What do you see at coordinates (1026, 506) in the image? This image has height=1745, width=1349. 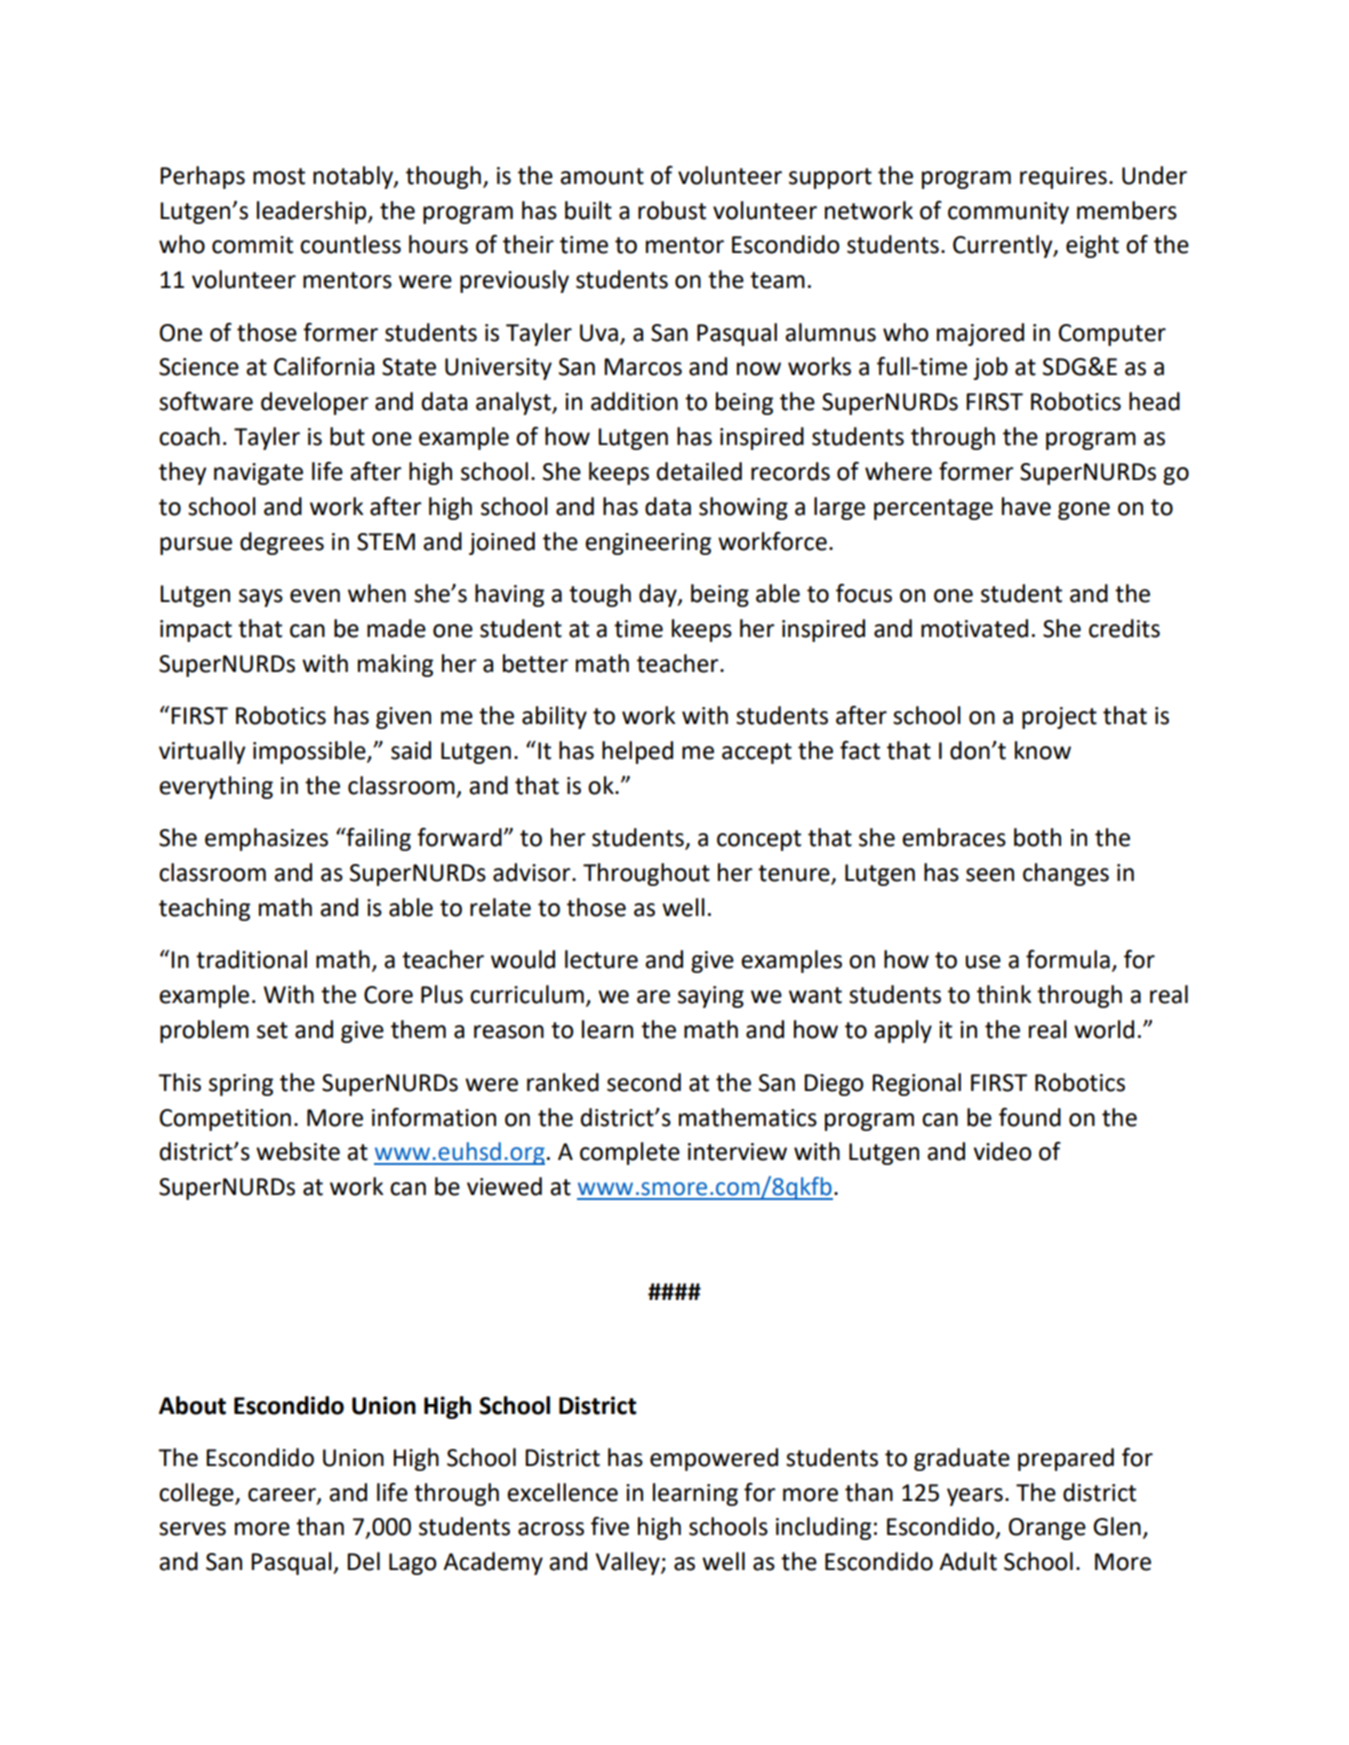 I see `have` at bounding box center [1026, 506].
